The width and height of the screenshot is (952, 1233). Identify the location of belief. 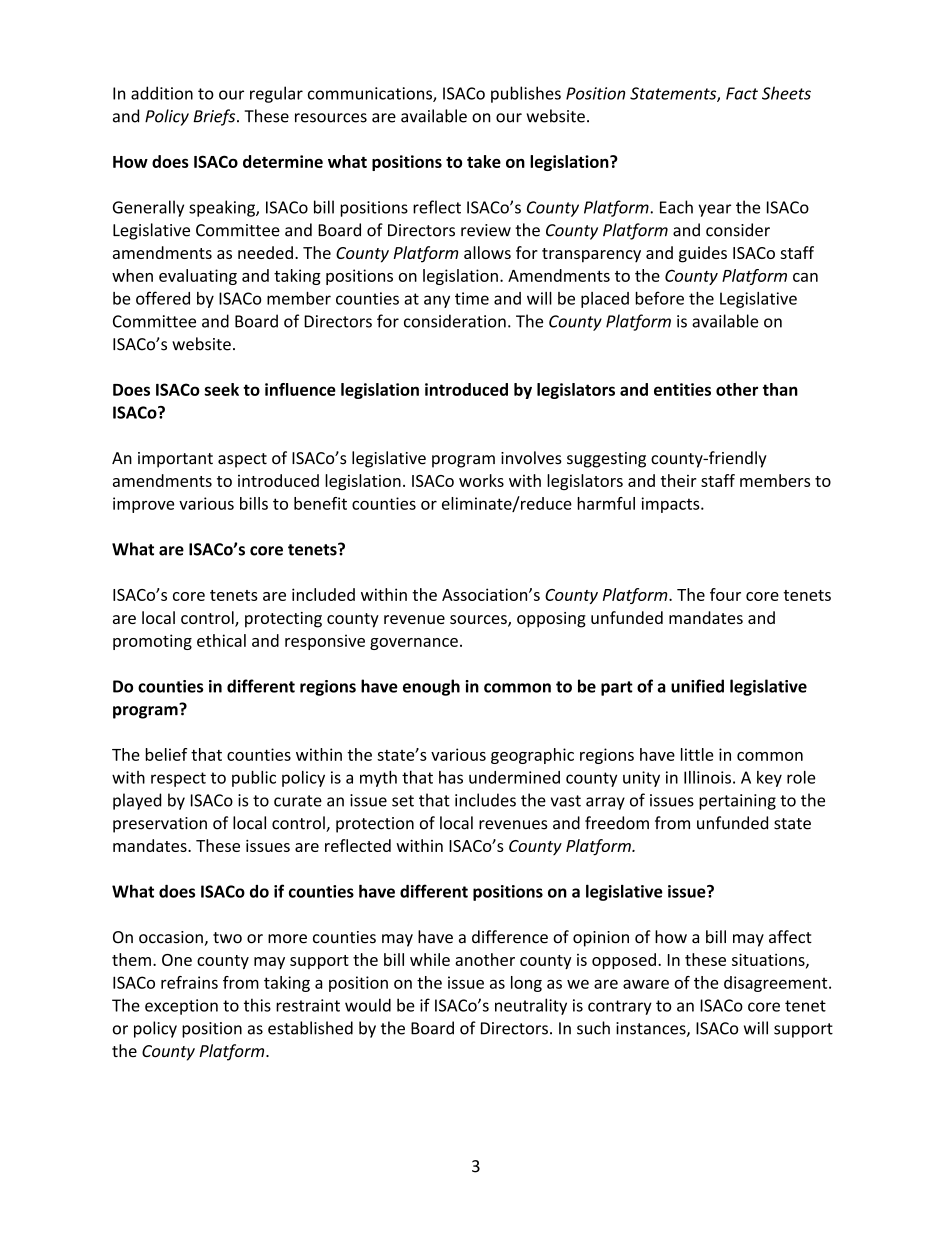
(166, 754).
